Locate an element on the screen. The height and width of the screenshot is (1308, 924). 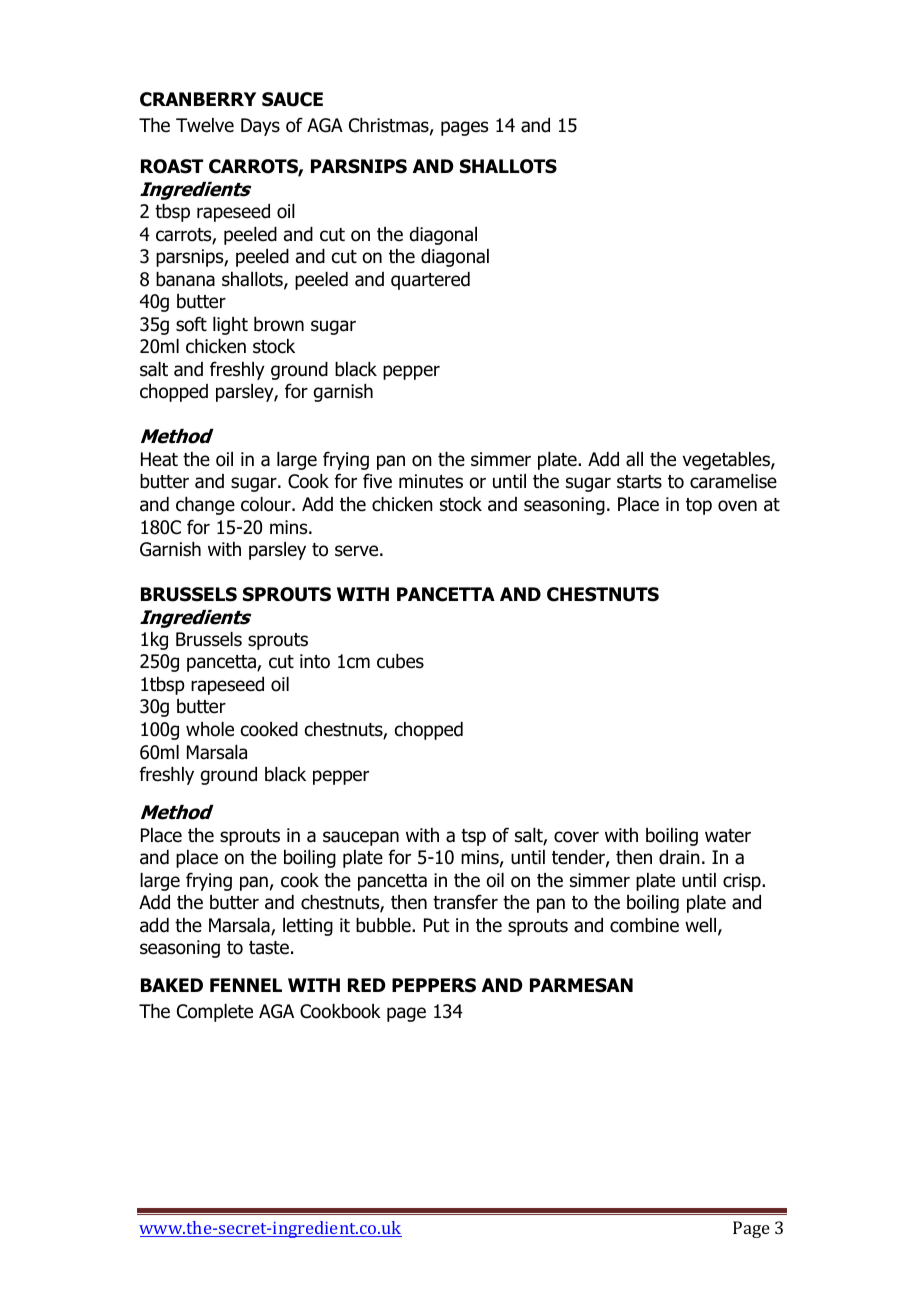
Put is located at coordinates (437, 925).
